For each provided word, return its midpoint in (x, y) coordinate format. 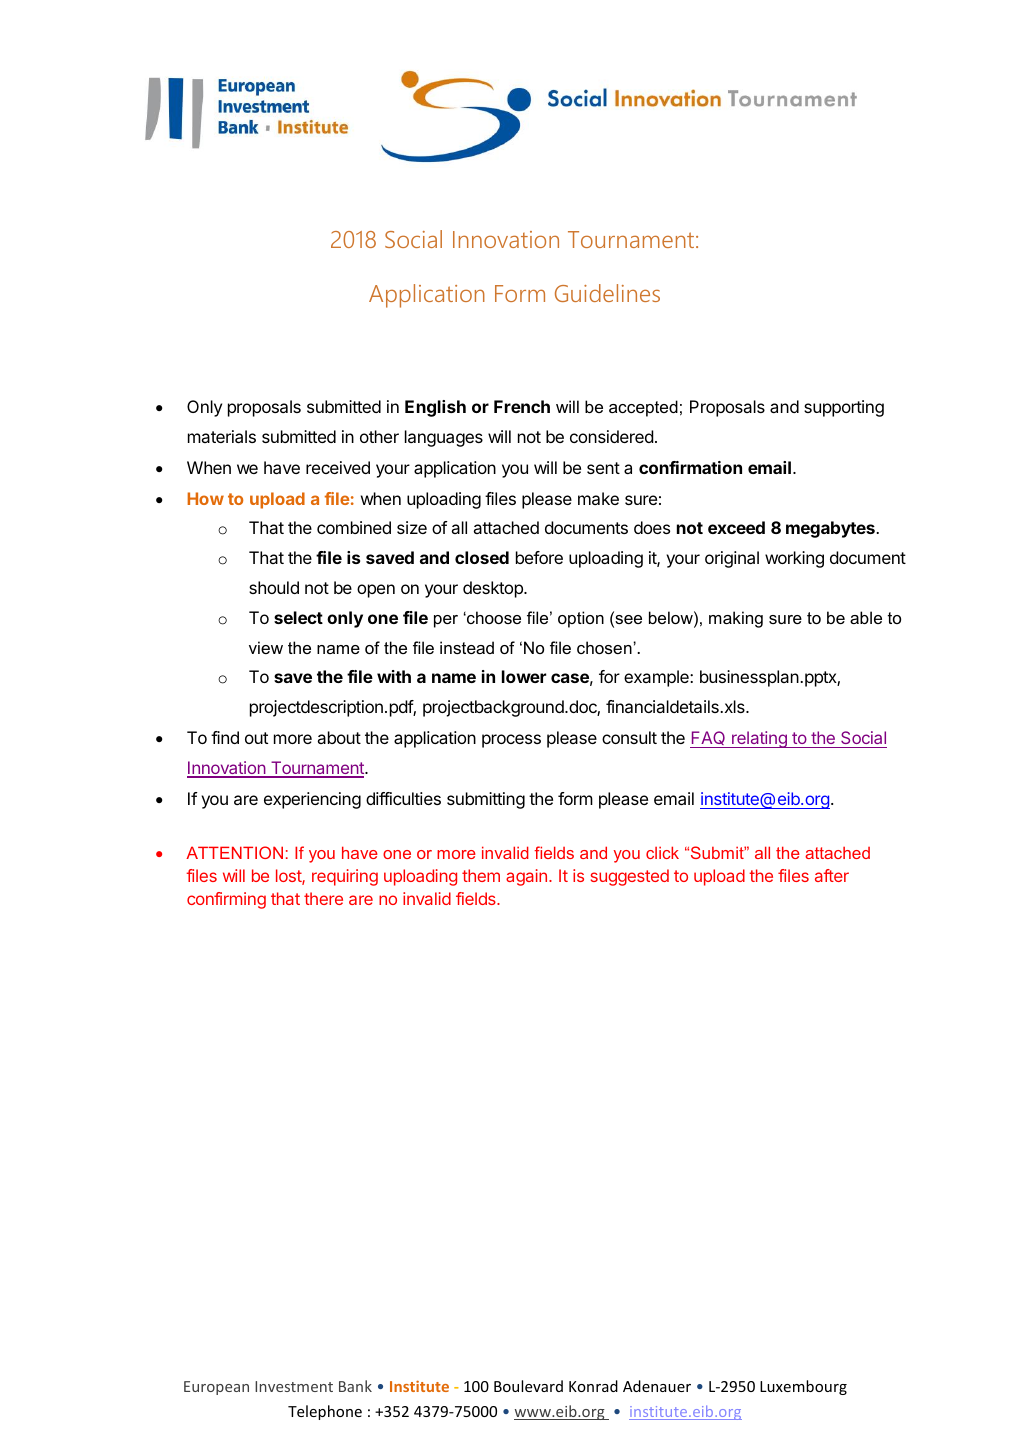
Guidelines (607, 293)
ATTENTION (234, 852)
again (526, 877)
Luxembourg (803, 1387)
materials (222, 436)
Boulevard (528, 1386)
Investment (294, 1386)
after (832, 875)
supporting (844, 408)
